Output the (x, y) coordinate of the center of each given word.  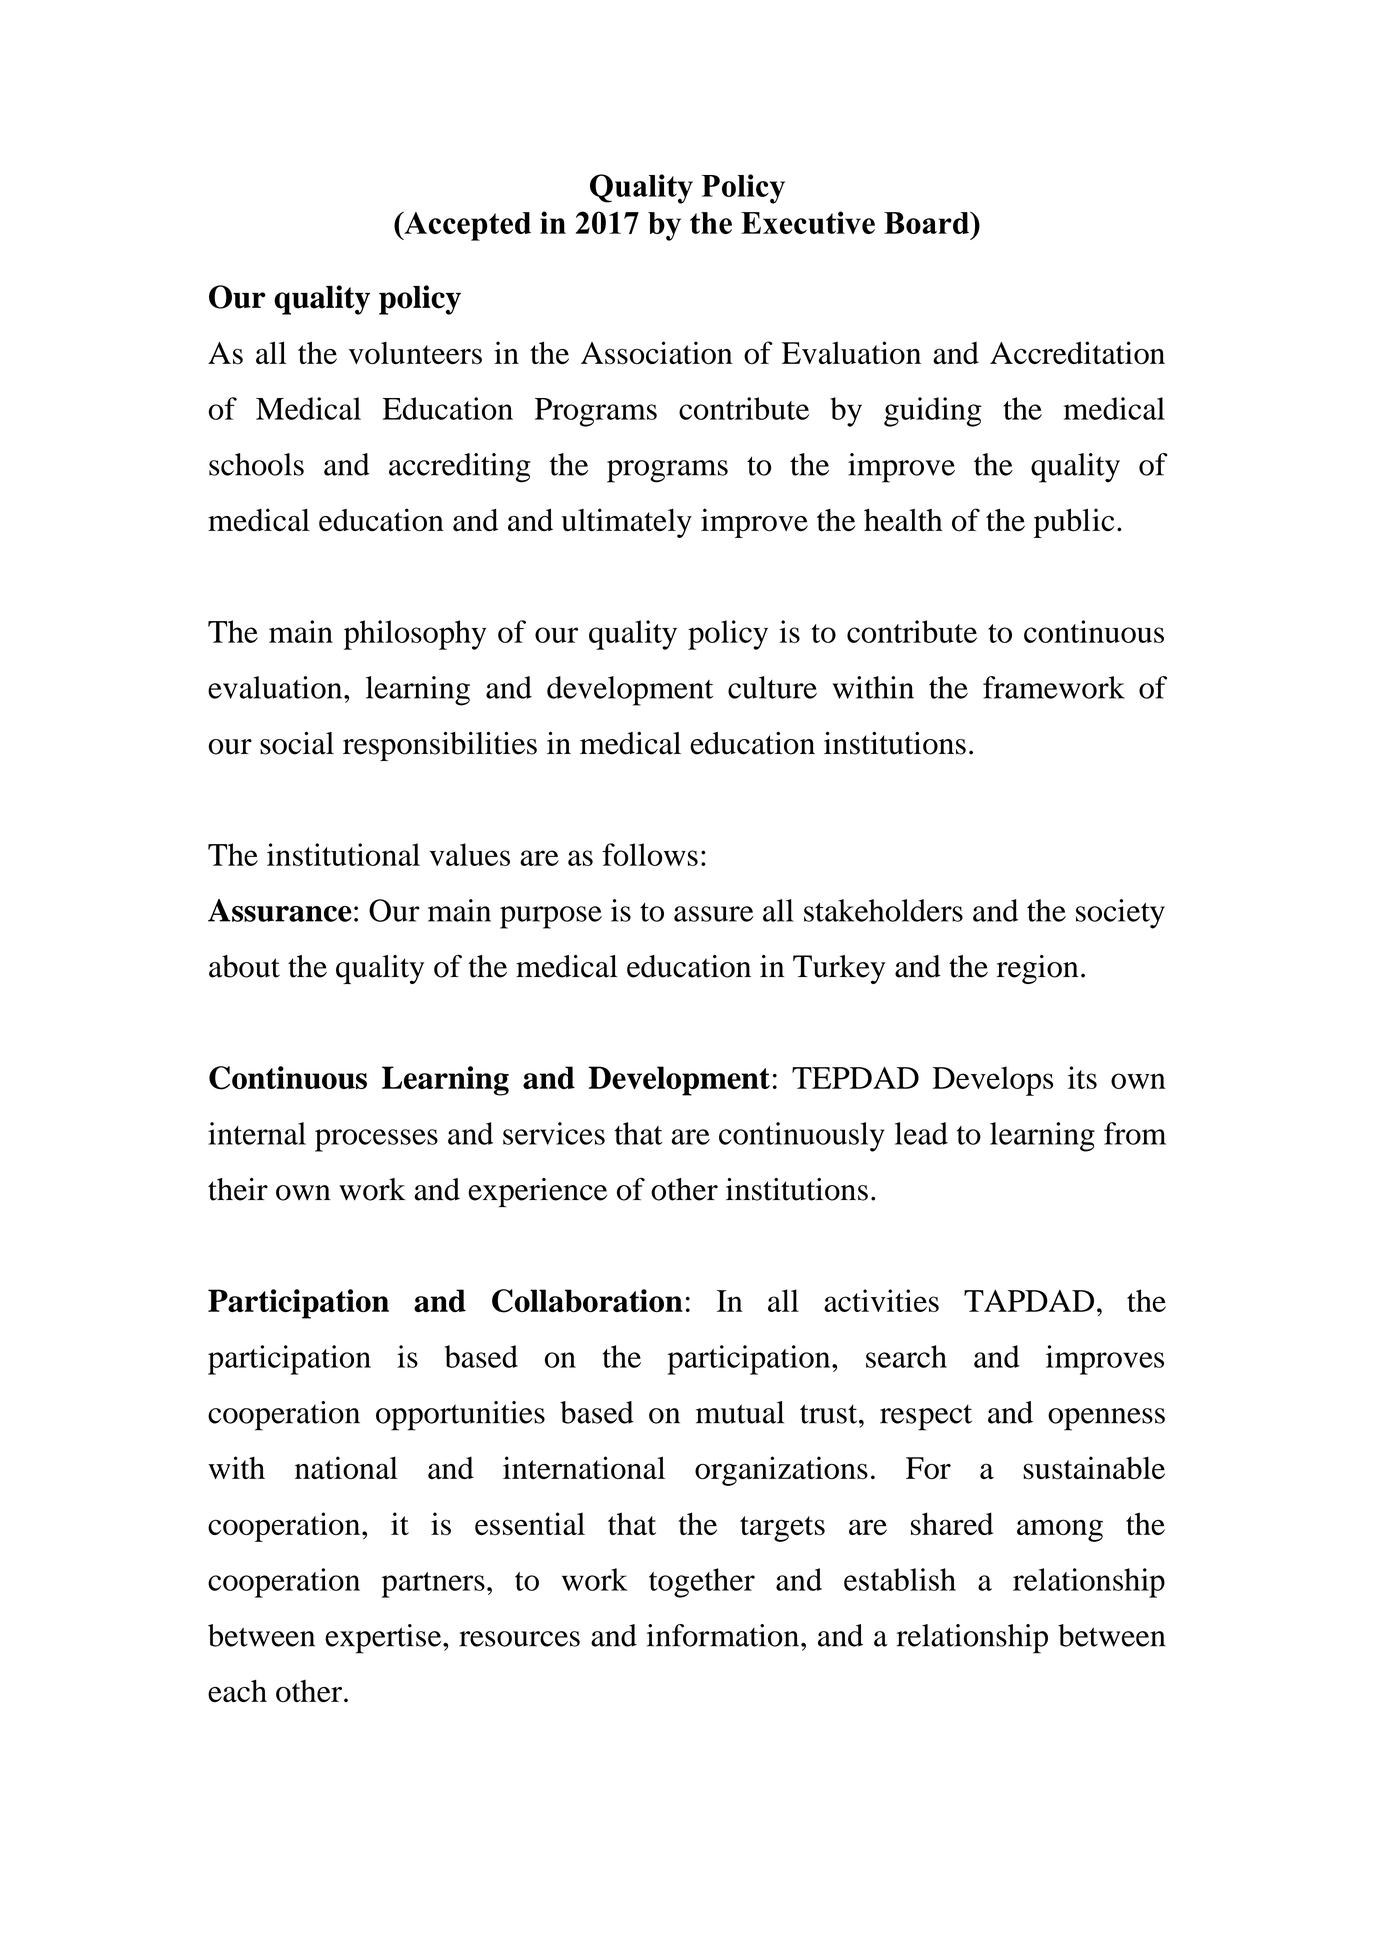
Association (656, 353)
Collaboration (587, 1301)
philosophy (415, 635)
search (906, 1356)
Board (928, 222)
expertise (384, 1639)
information (723, 1635)
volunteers (415, 353)
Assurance (279, 910)
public (1074, 523)
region (1038, 969)
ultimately (627, 523)
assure (714, 914)
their (238, 1189)
